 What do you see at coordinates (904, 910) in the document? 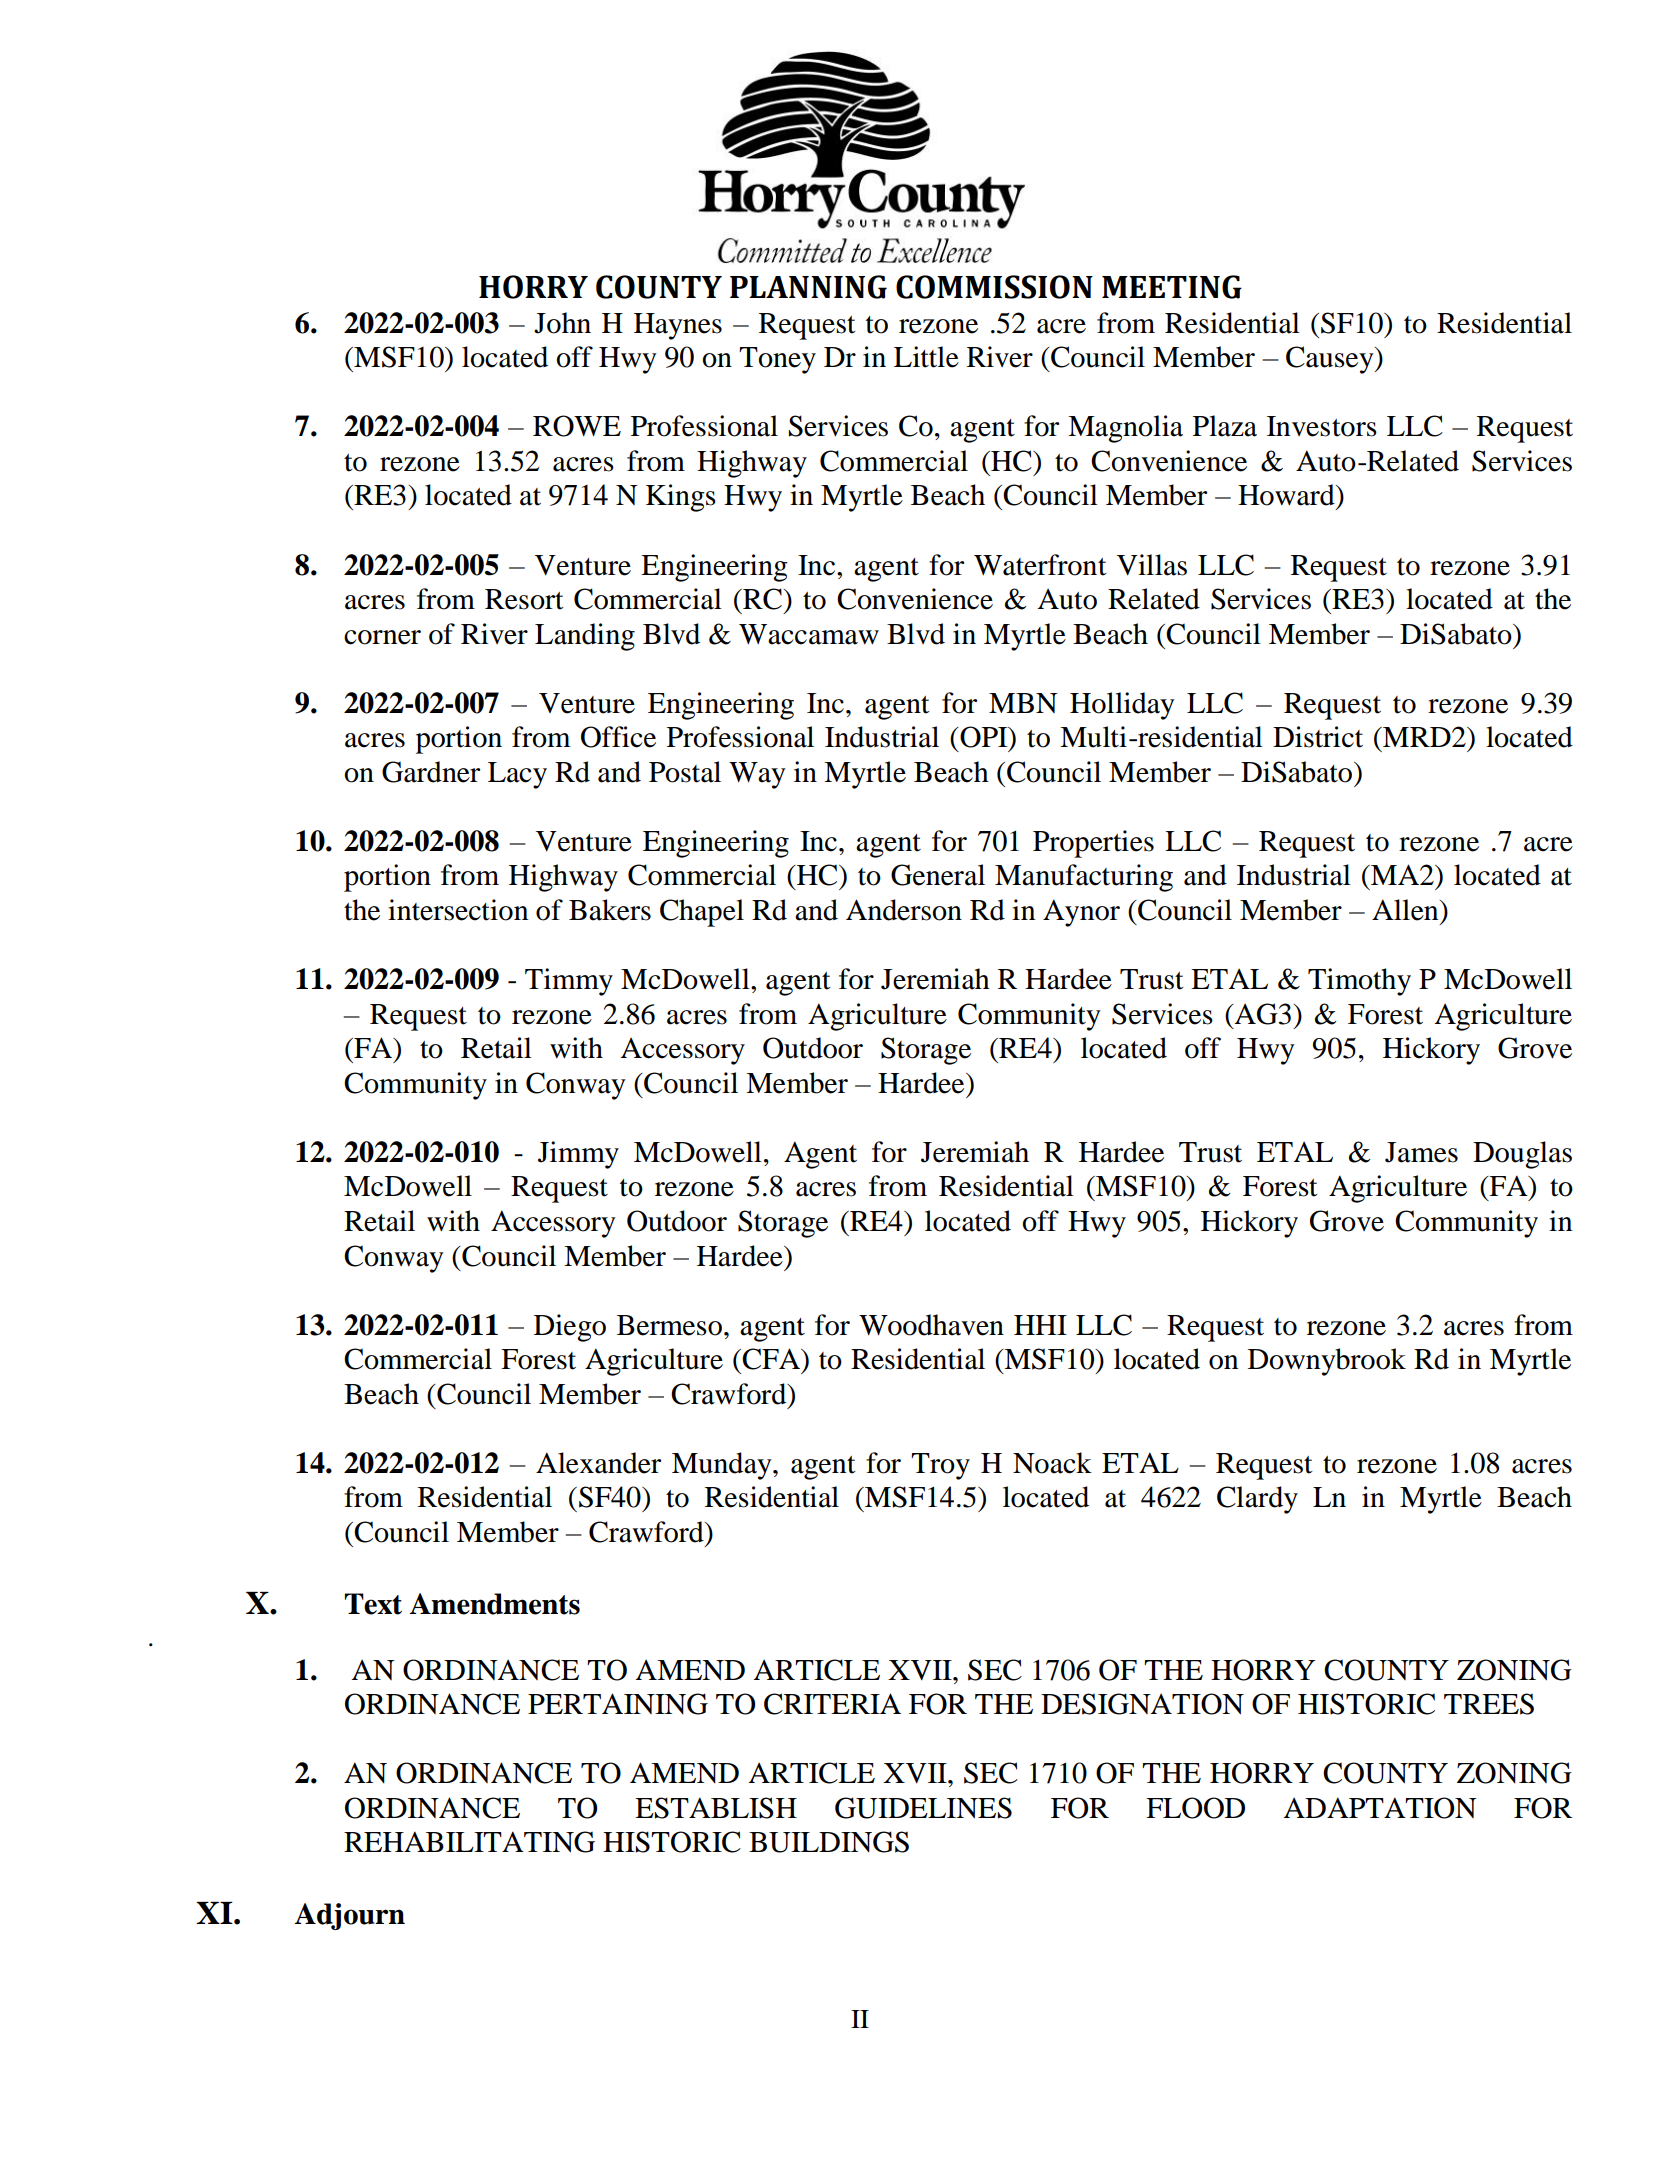
I see `Anderson` at bounding box center [904, 910].
